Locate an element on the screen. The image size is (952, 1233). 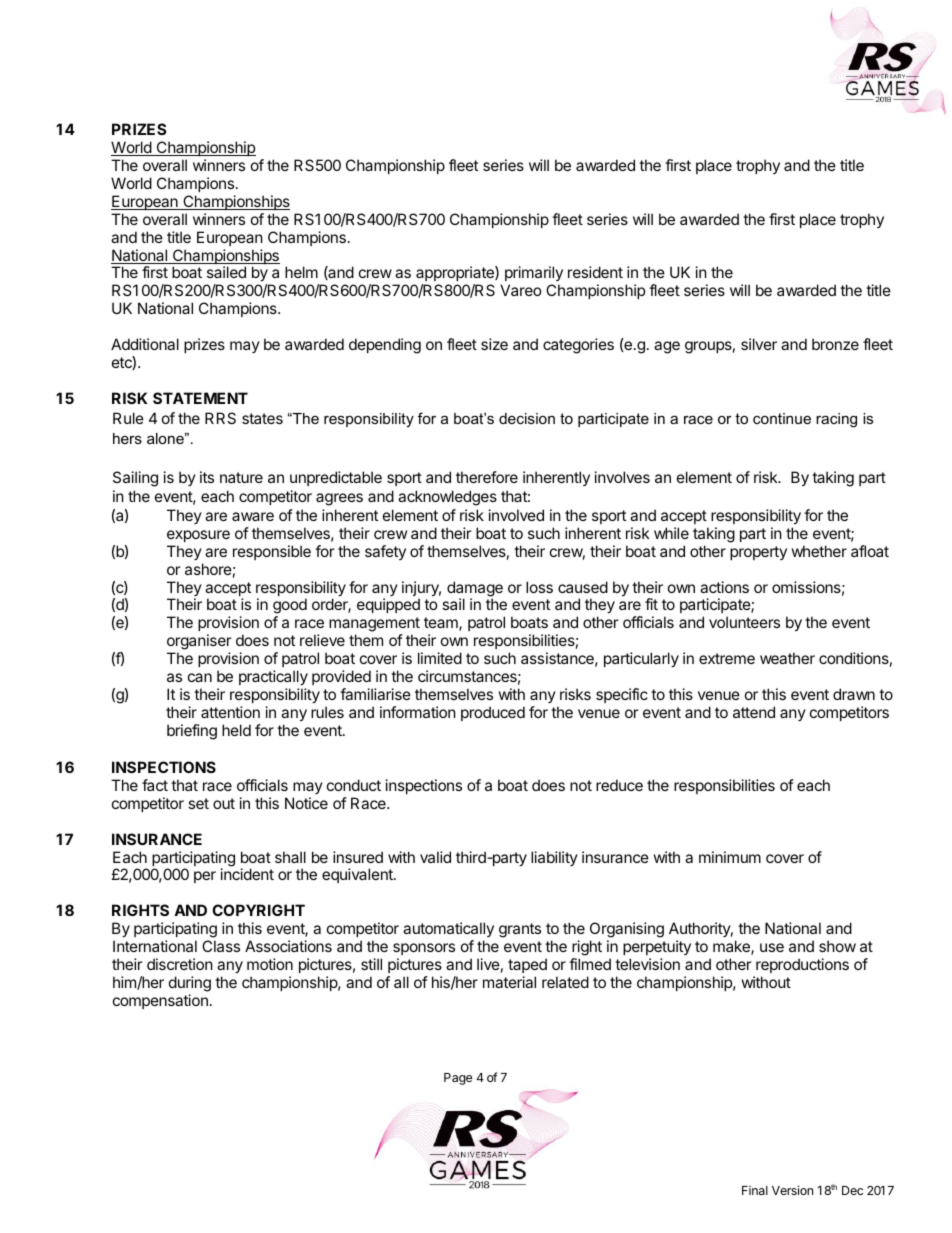
silver is located at coordinates (759, 344).
